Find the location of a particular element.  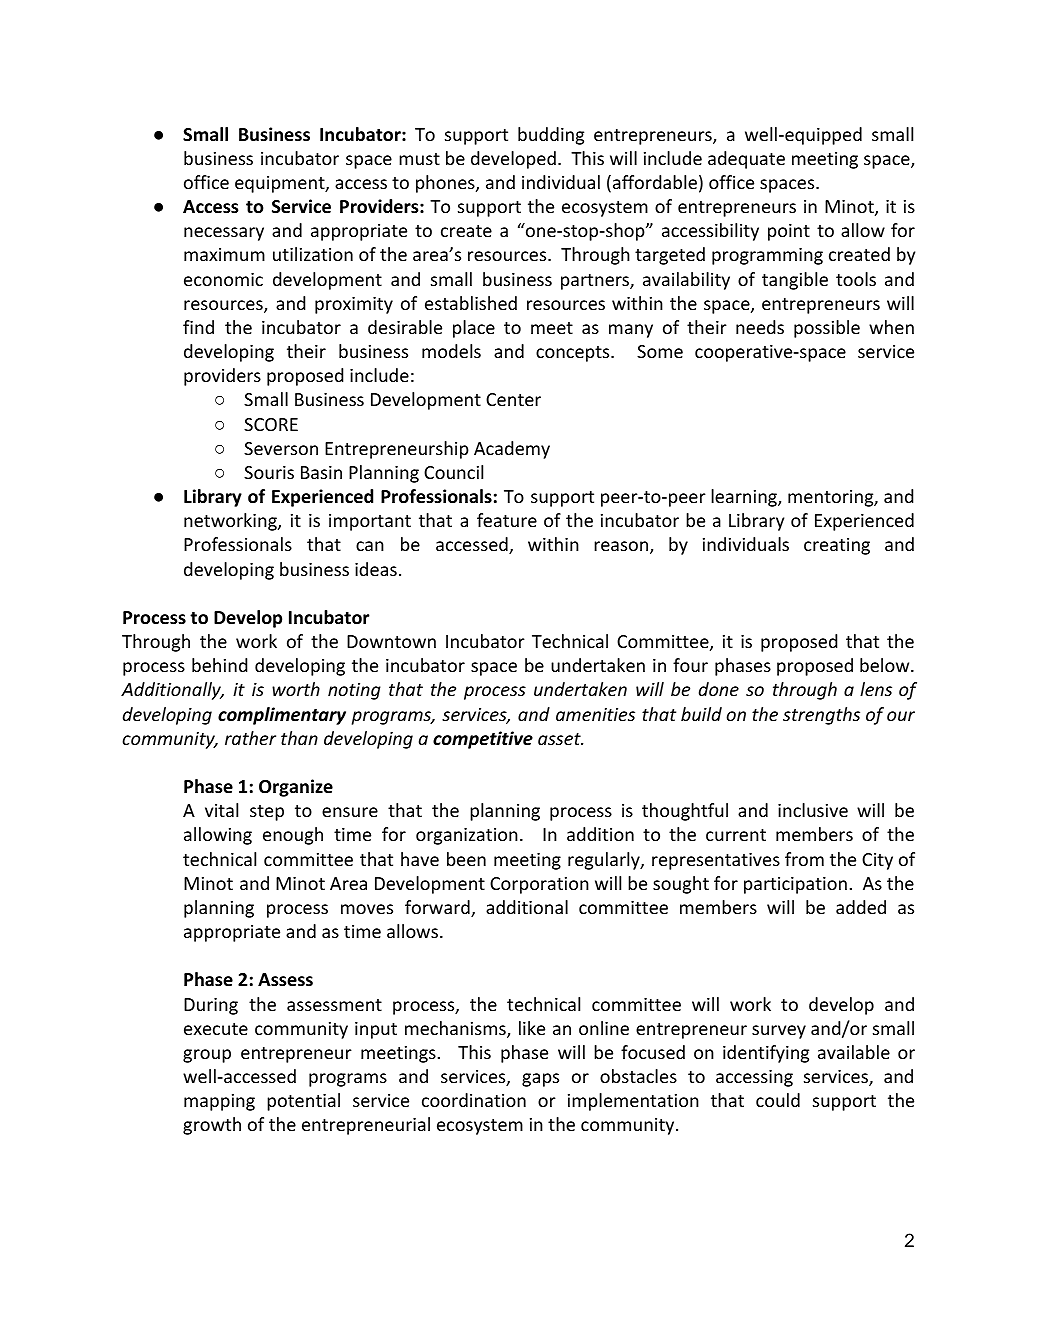

potential is located at coordinates (303, 1102).
